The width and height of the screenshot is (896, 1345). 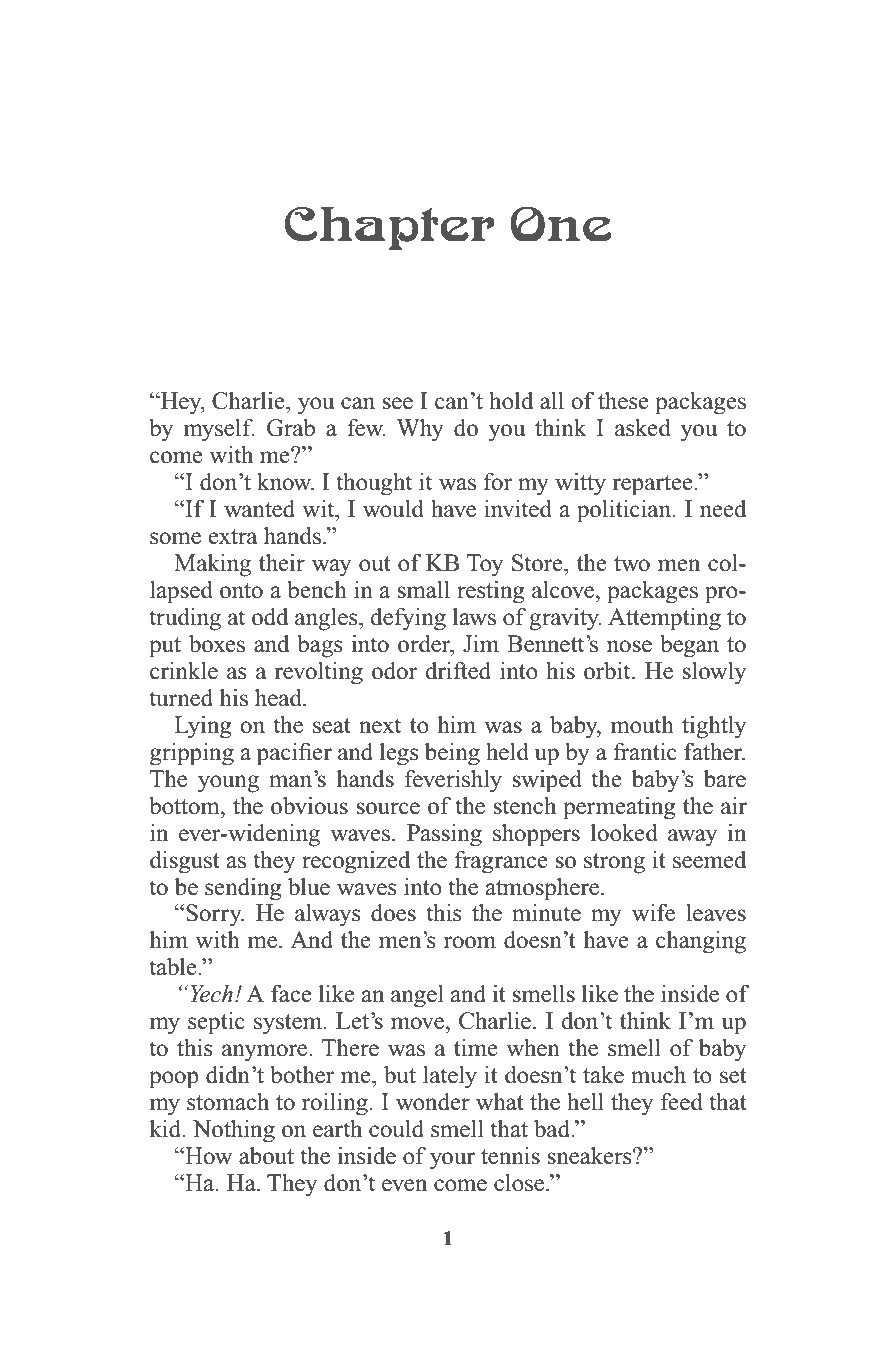 What do you see at coordinates (243, 889) in the screenshot?
I see `sending` at bounding box center [243, 889].
